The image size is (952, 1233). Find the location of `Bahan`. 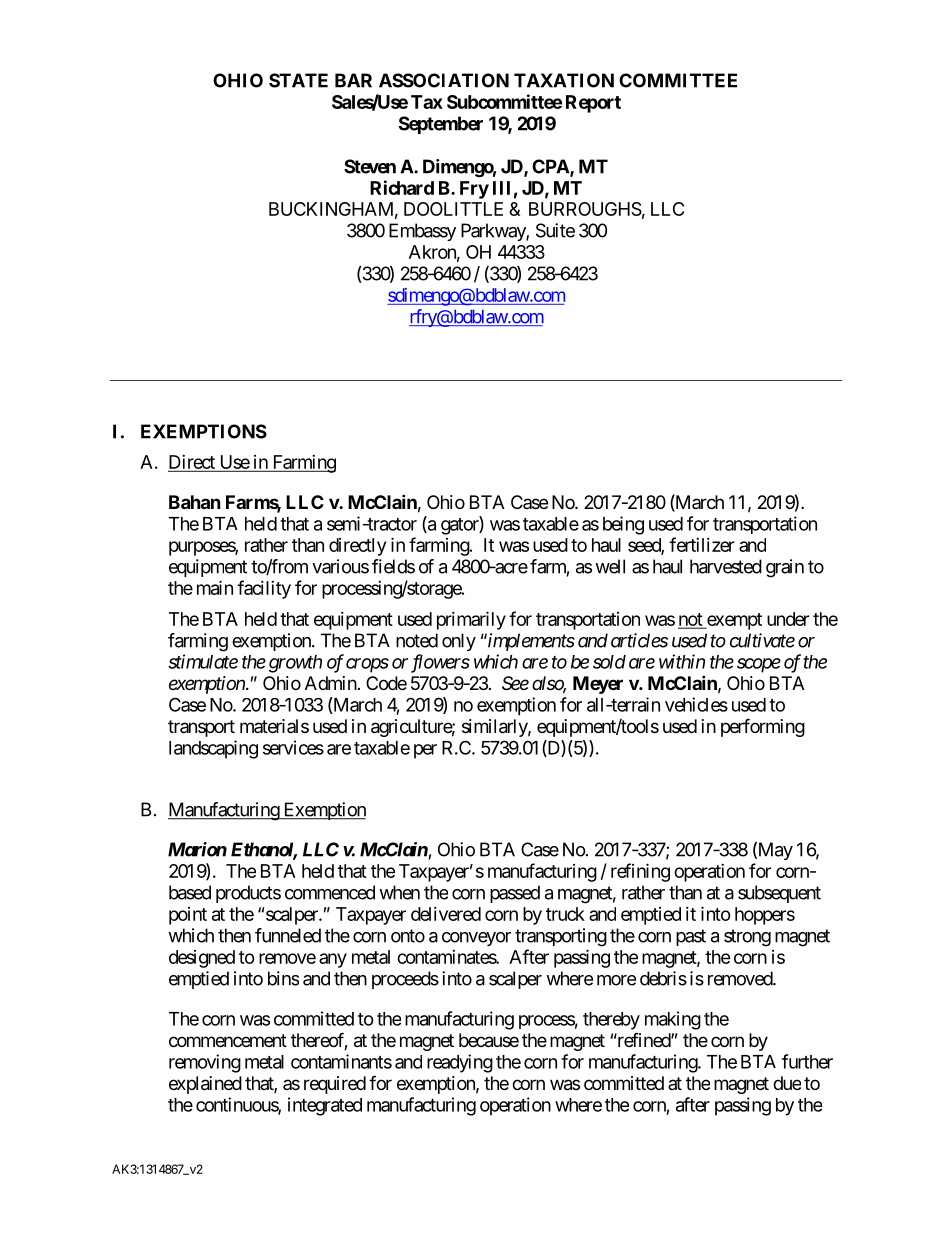

Bahan is located at coordinates (195, 502).
